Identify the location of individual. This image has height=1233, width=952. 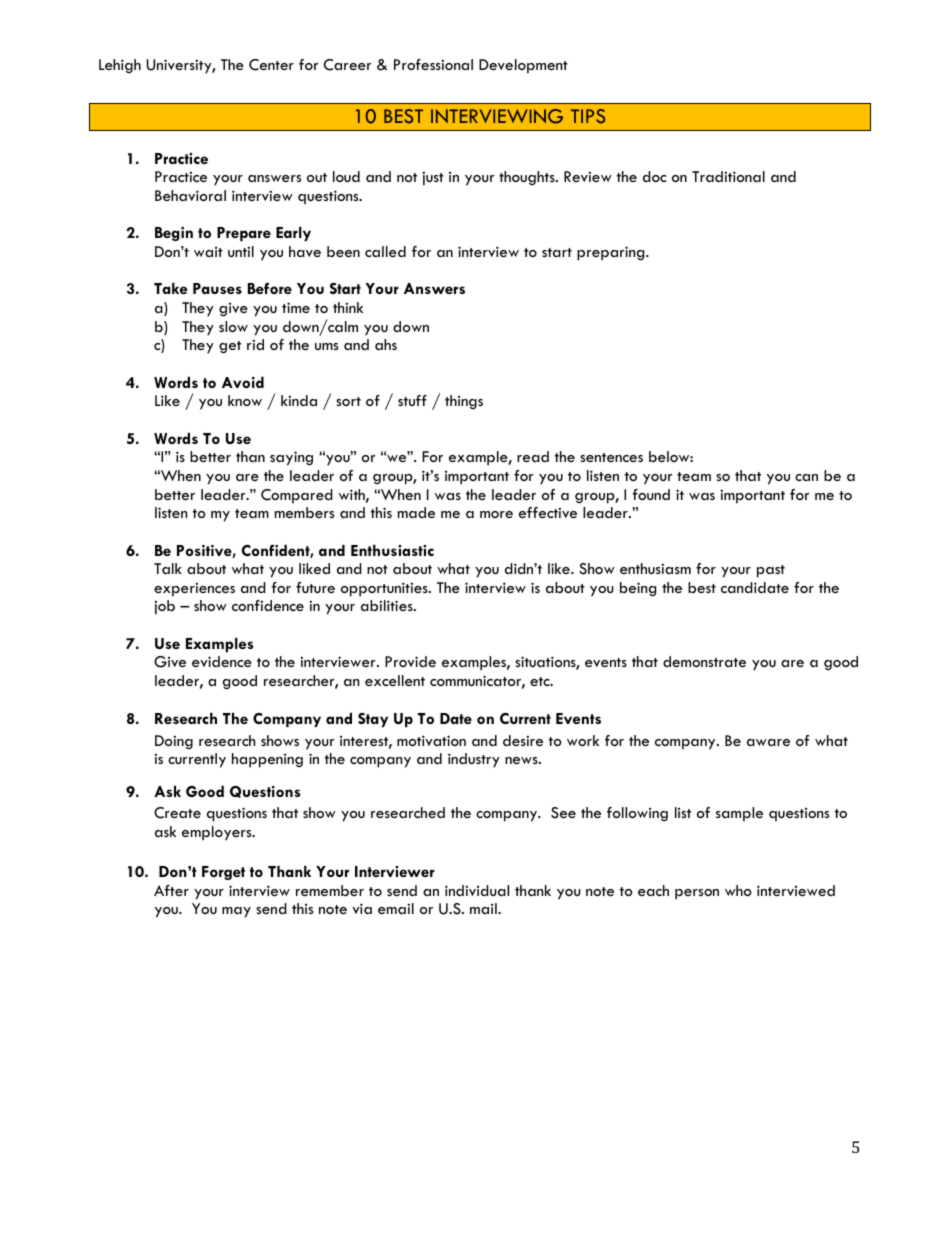
(477, 890).
